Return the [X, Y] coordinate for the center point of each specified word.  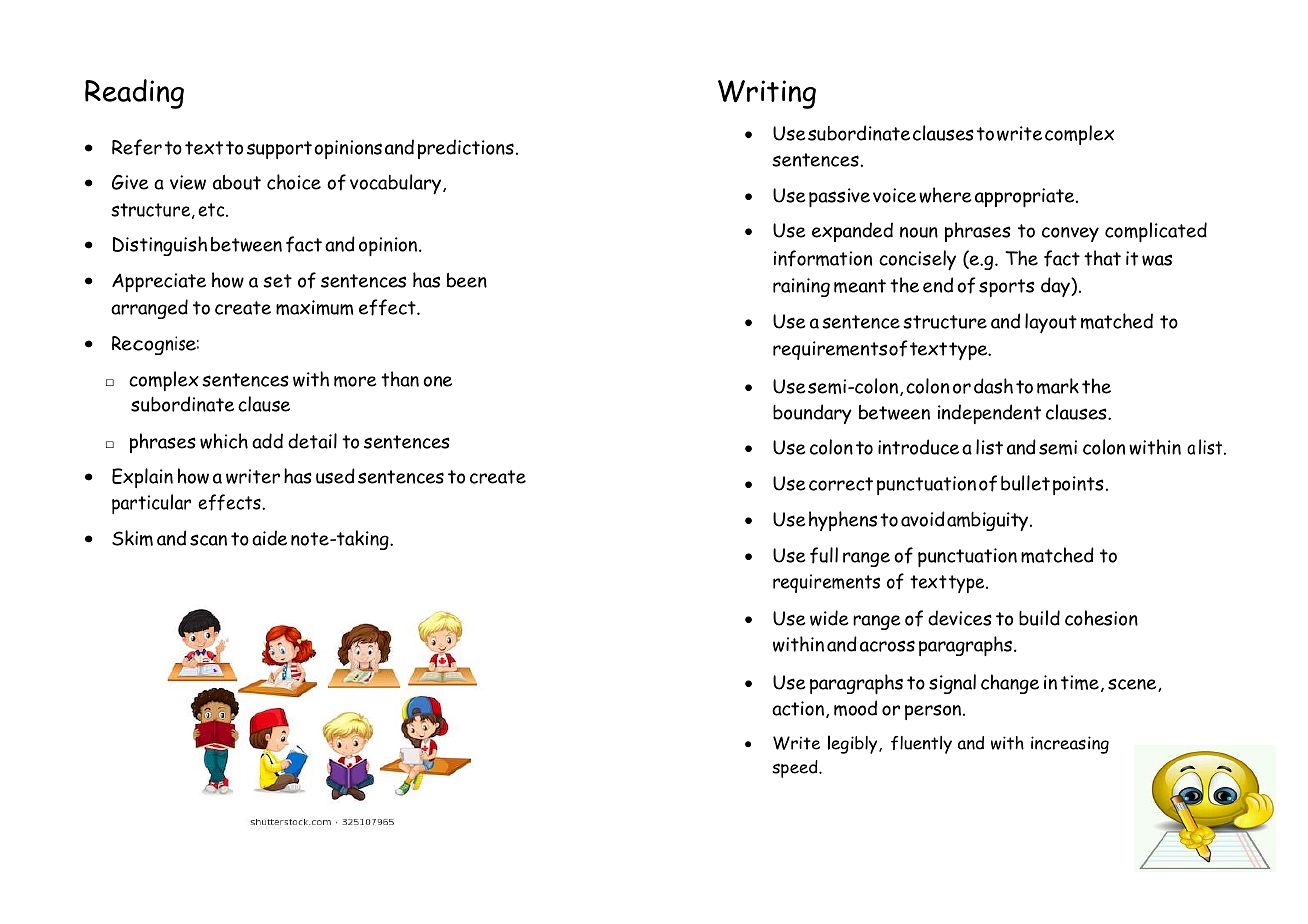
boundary [812, 414]
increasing [1070, 745]
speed [796, 769]
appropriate [1026, 197]
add [267, 441]
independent [989, 414]
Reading [134, 94]
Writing [767, 94]
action [798, 708]
